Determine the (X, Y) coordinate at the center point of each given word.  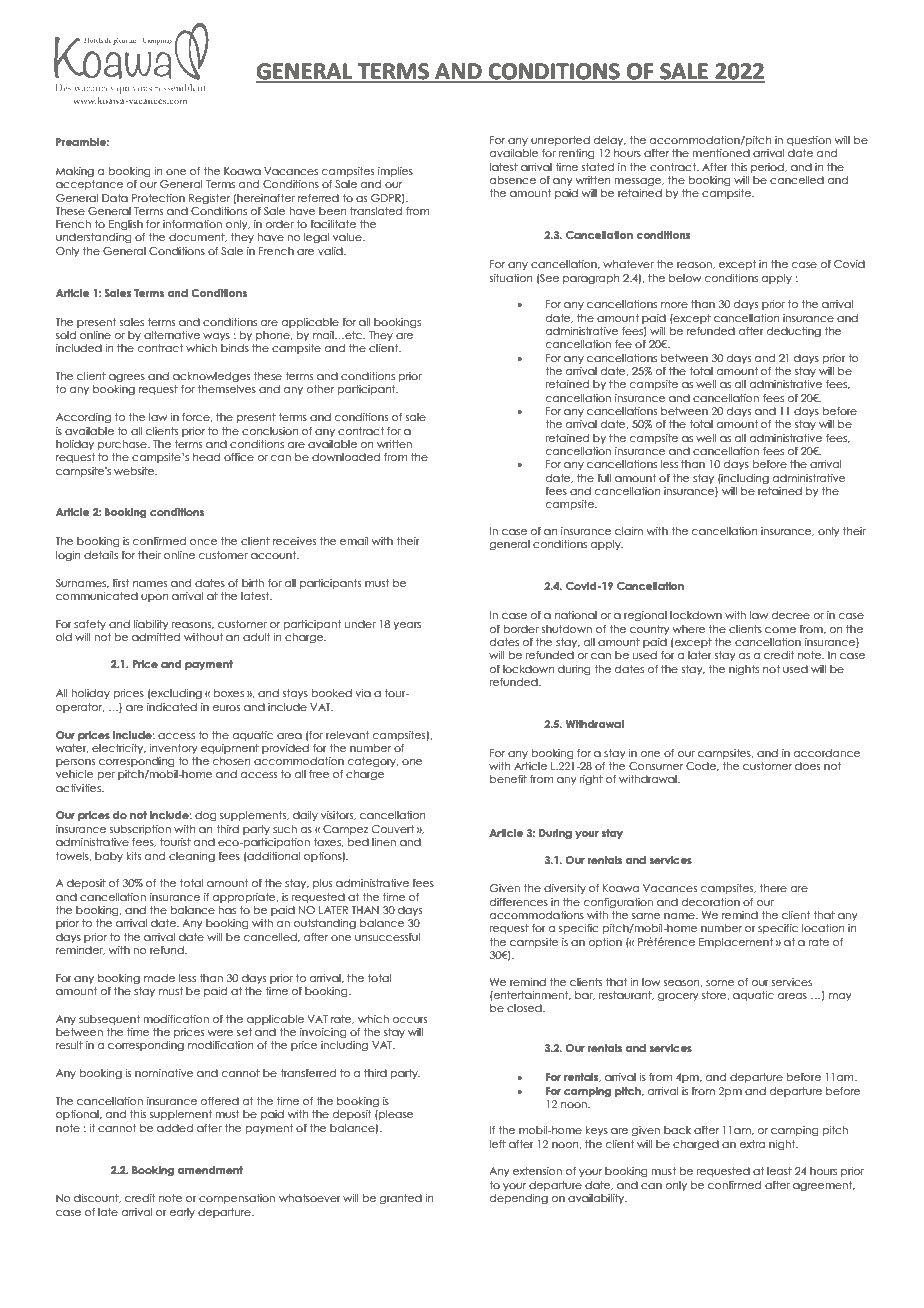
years (407, 626)
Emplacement (736, 943)
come (780, 630)
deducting (794, 332)
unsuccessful (387, 937)
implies (395, 172)
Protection (158, 198)
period (768, 168)
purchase (123, 445)
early (182, 1213)
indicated (172, 707)
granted (400, 1199)
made (159, 978)
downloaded (346, 457)
